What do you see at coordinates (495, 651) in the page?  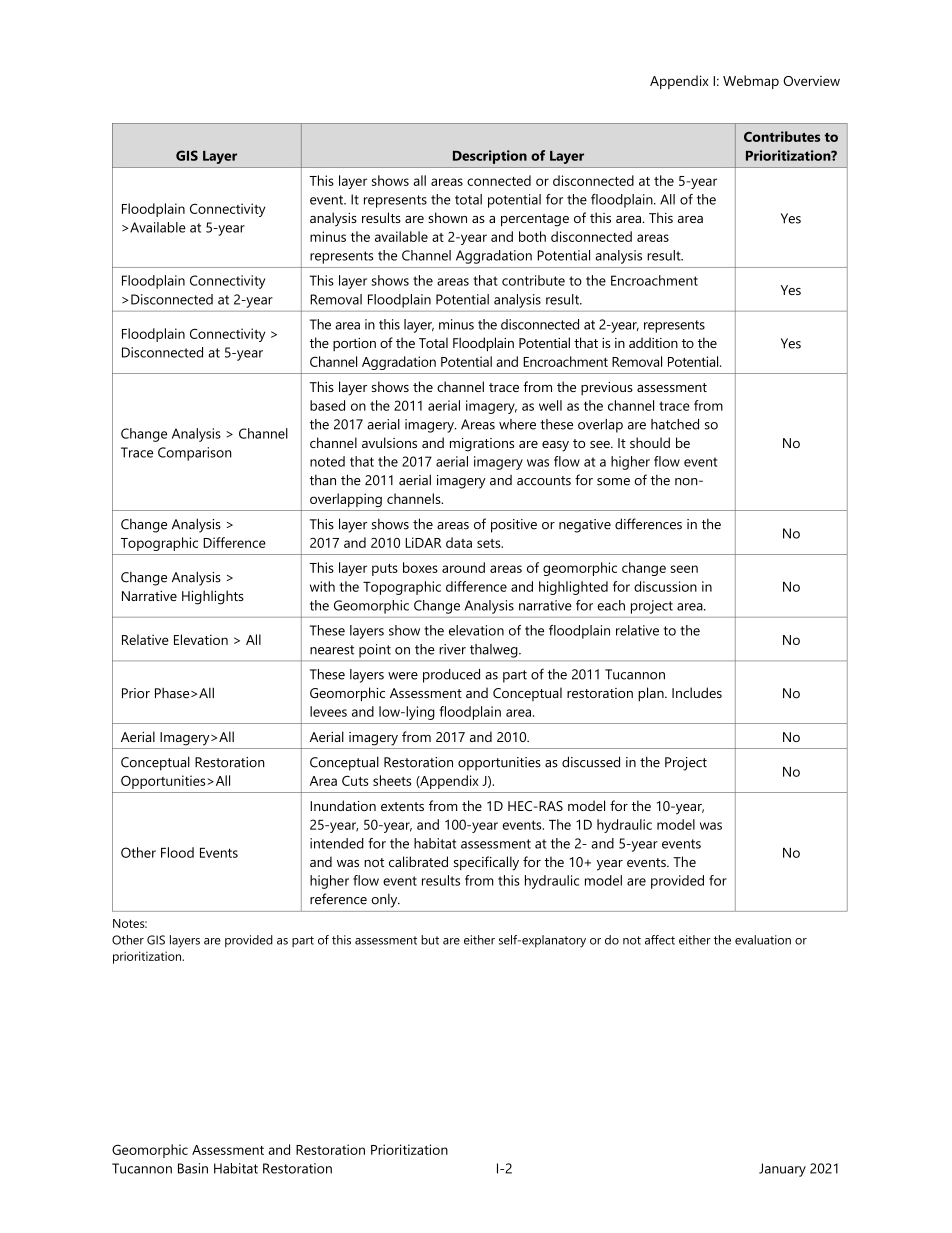 I see `thalweg` at bounding box center [495, 651].
